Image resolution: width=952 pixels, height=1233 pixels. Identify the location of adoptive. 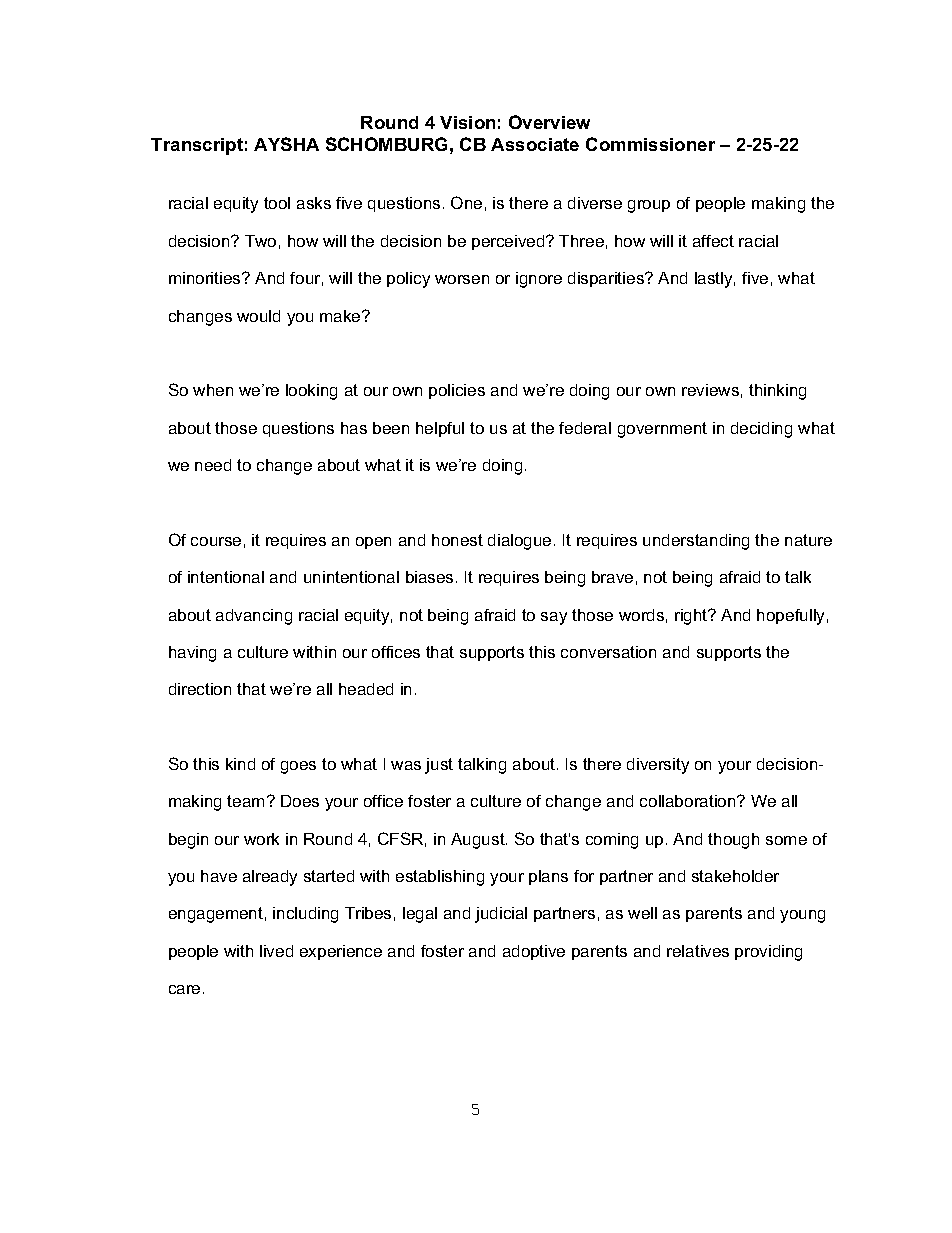
(534, 952).
